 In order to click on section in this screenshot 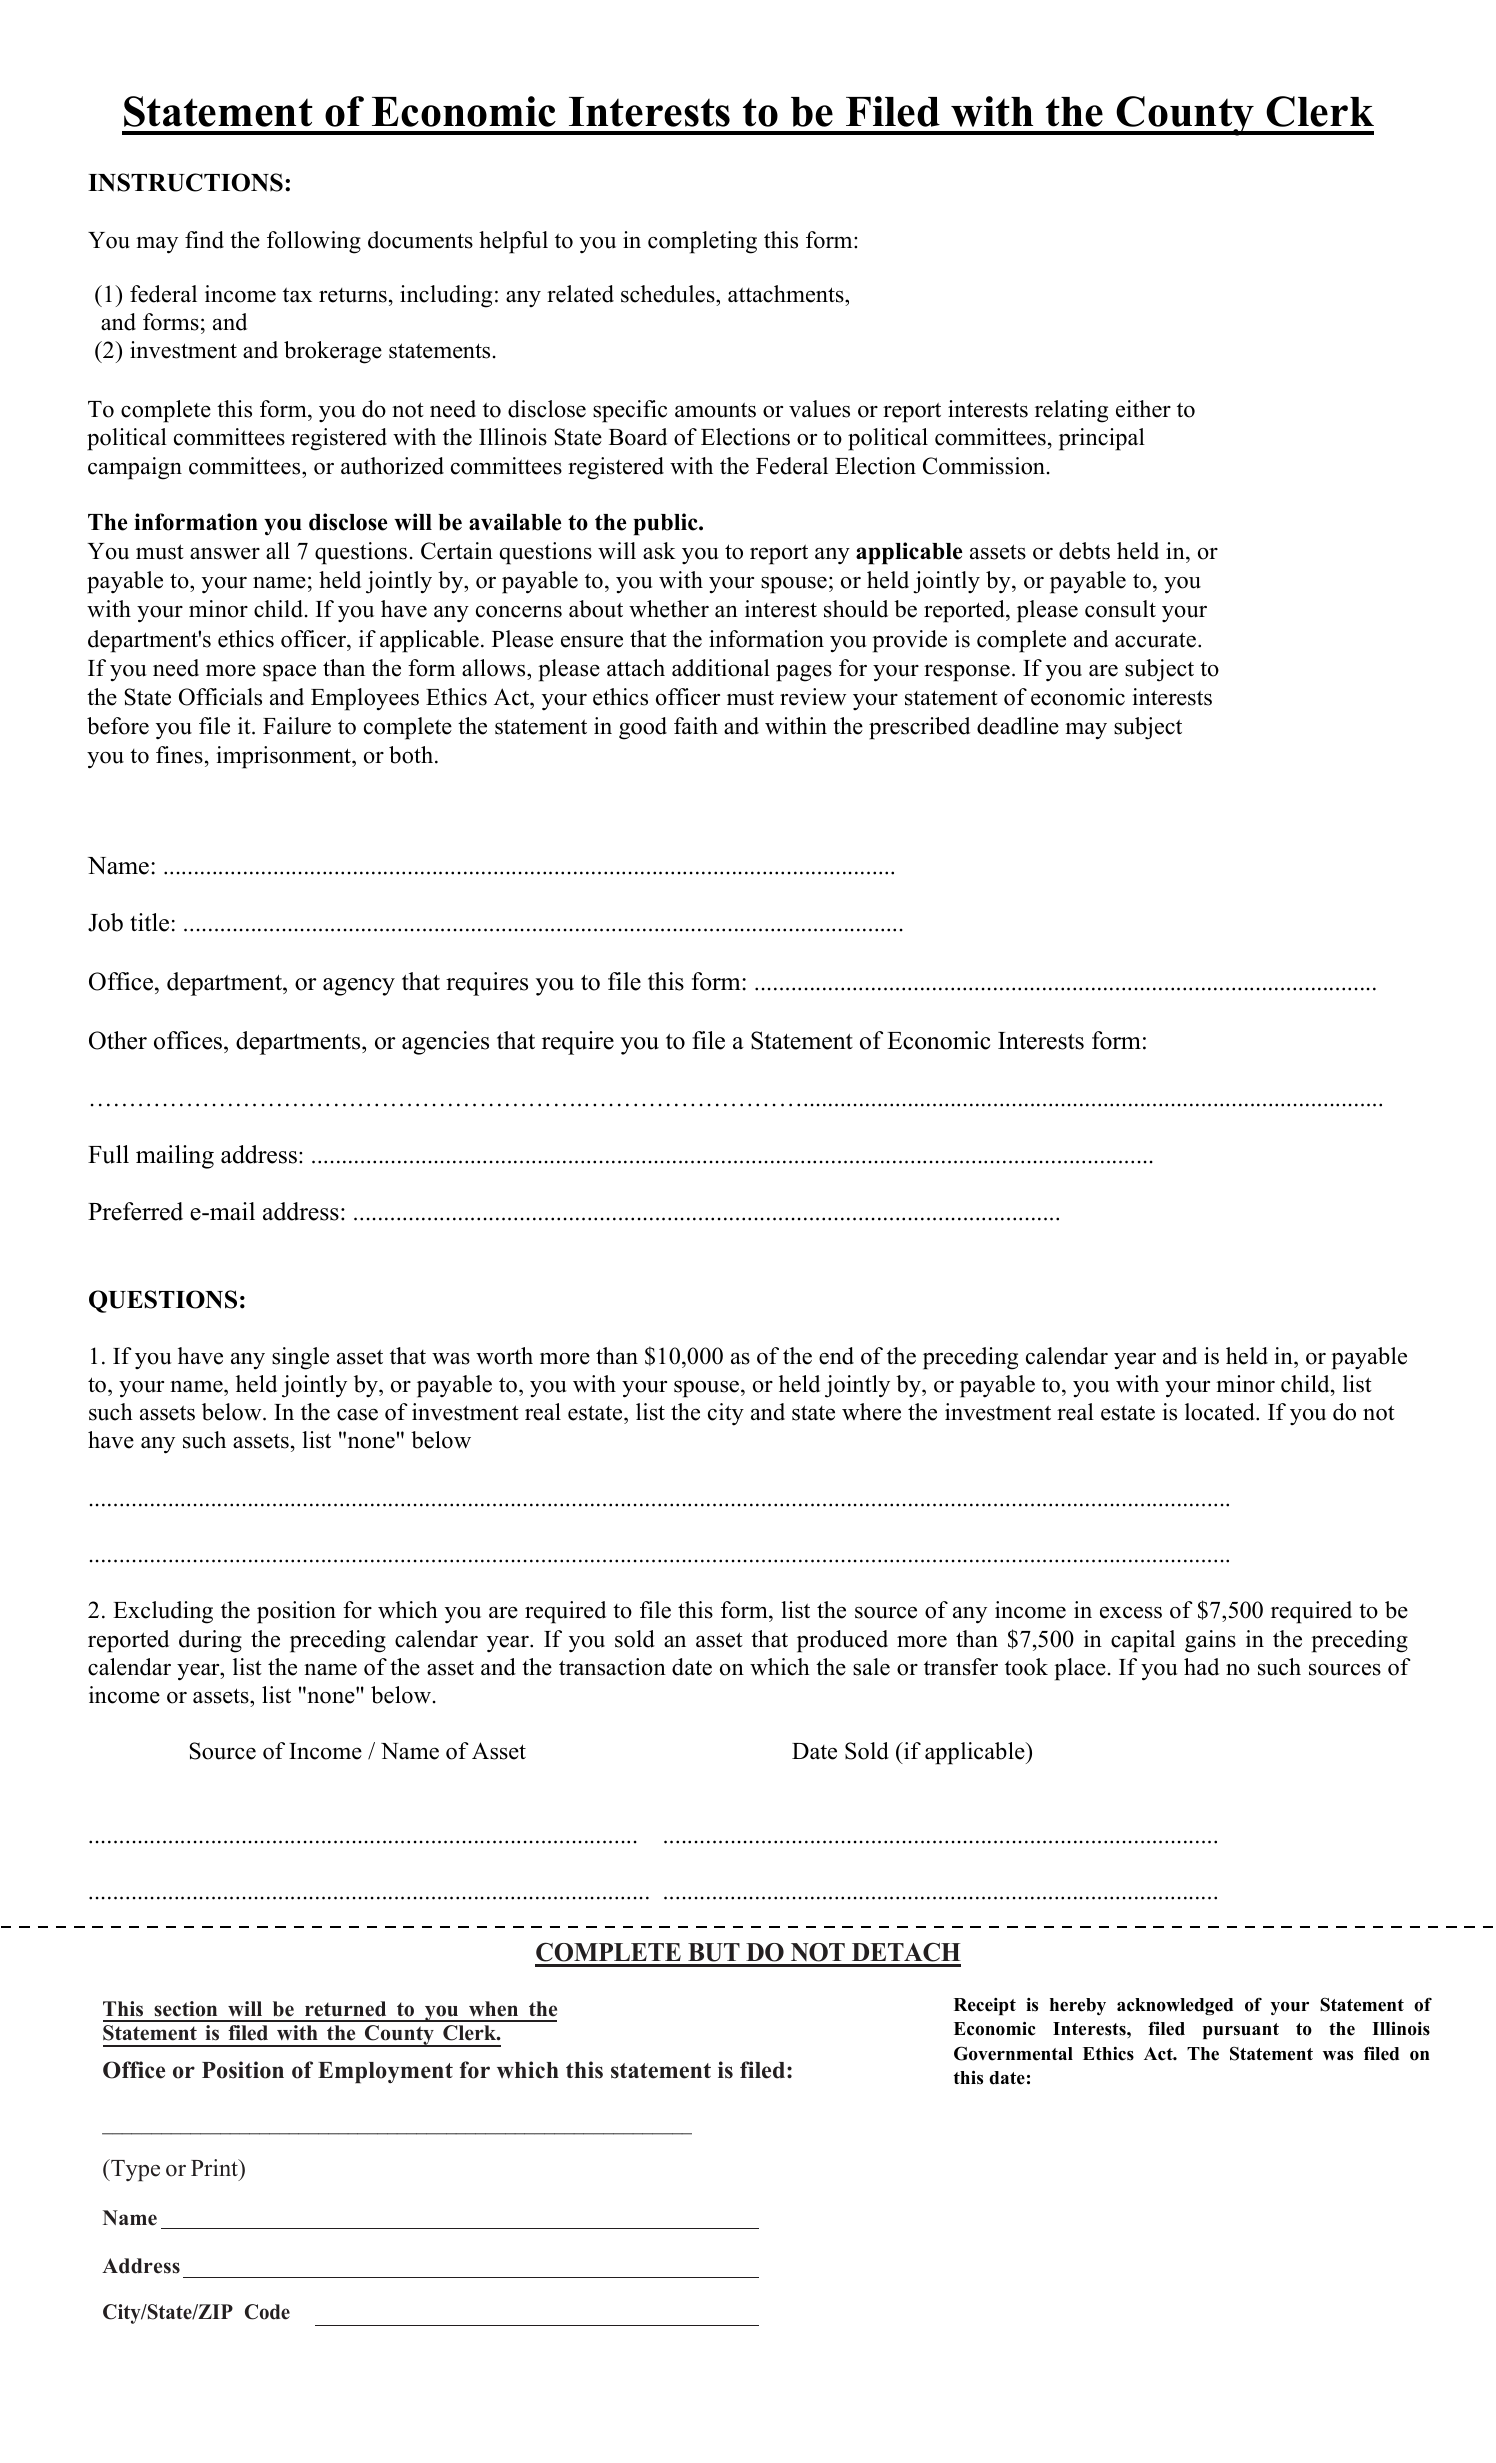, I will do `click(185, 2009)`.
